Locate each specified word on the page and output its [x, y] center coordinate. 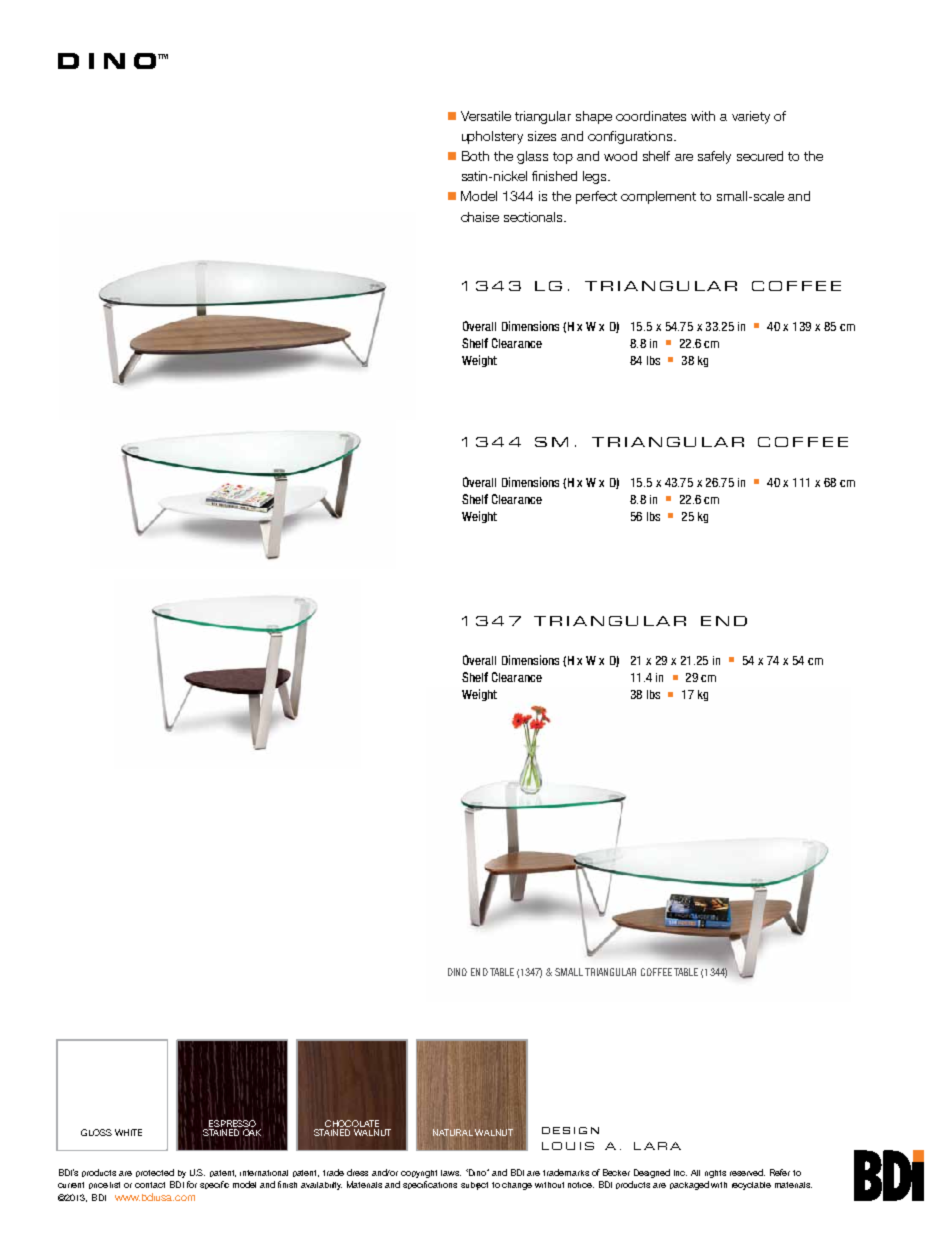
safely [714, 157]
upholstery [492, 137]
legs [596, 177]
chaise [480, 217]
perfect [596, 197]
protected [155, 1173]
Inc [680, 1173]
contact [150, 1185]
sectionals [535, 217]
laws [451, 1173]
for [192, 1184]
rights [715, 1174]
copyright [419, 1174]
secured [760, 156]
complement [658, 197]
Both [475, 156]
